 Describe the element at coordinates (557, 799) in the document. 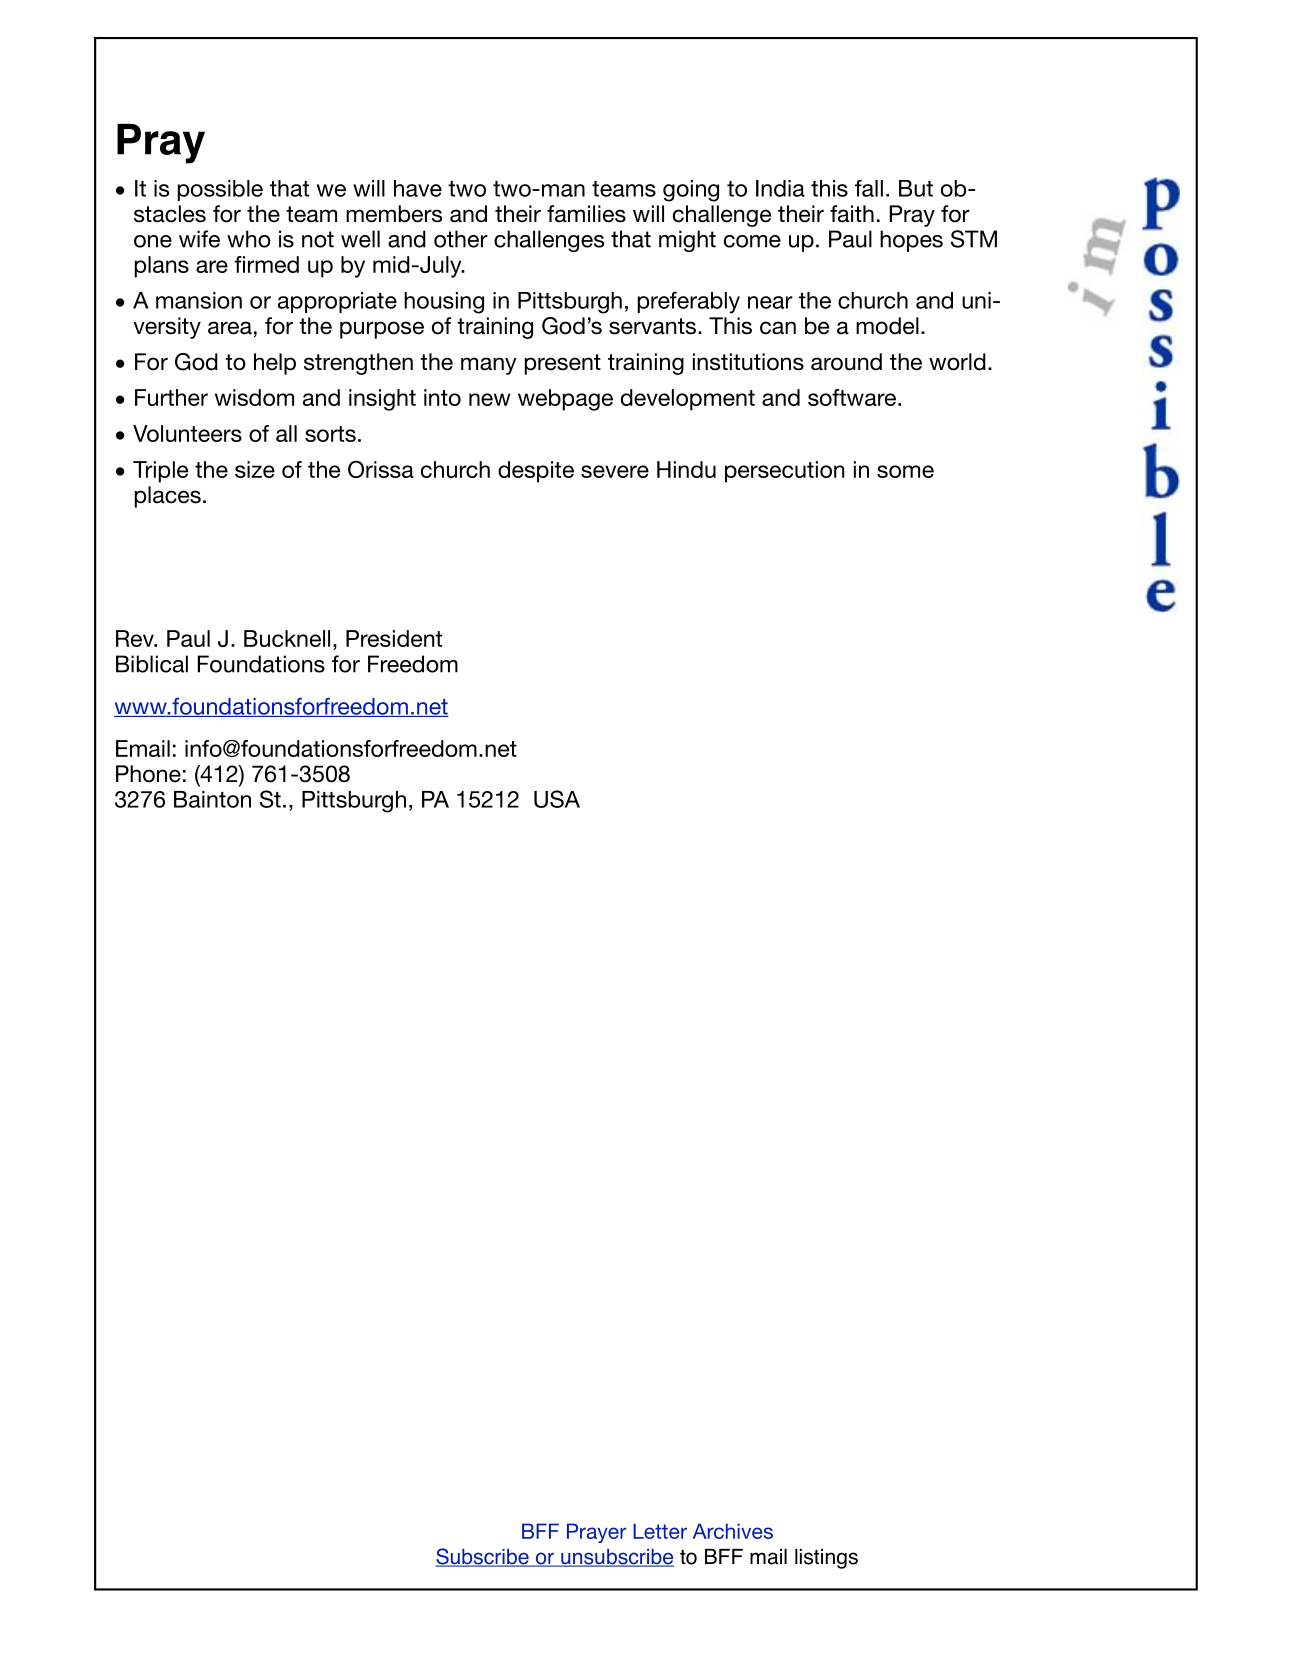

I see `USA` at that location.
